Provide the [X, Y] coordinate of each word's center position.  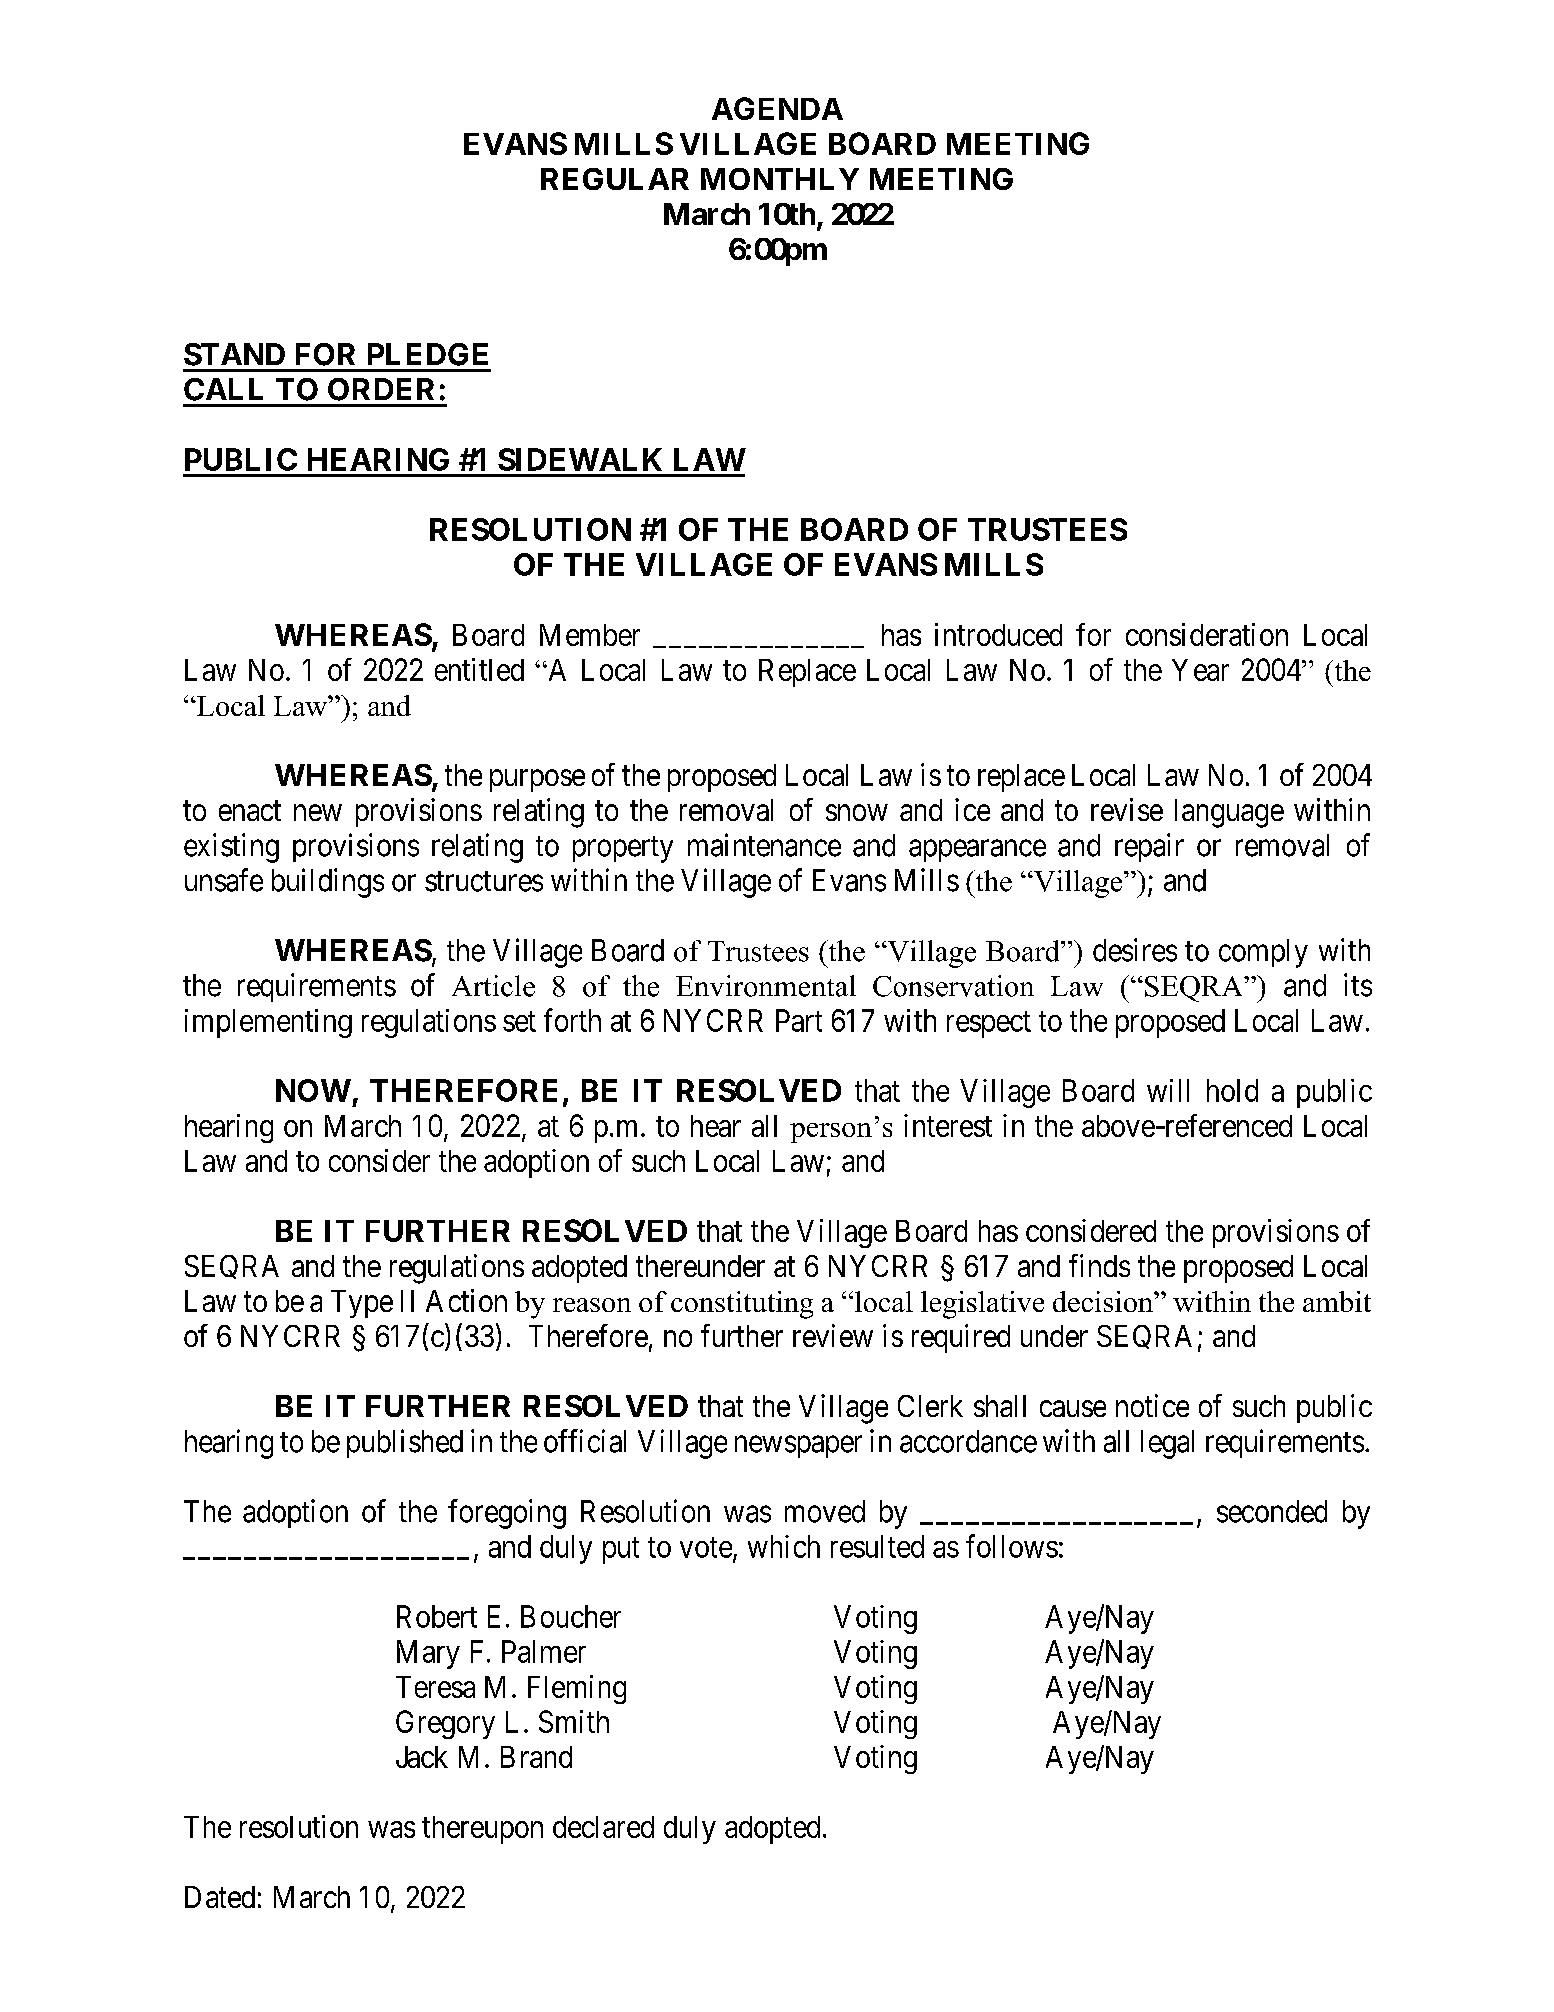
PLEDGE [428, 354]
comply [1263, 953]
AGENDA [777, 108]
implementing [268, 1023]
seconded [1272, 1511]
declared [603, 1827]
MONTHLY [780, 179]
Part [799, 1020]
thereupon [482, 1830]
